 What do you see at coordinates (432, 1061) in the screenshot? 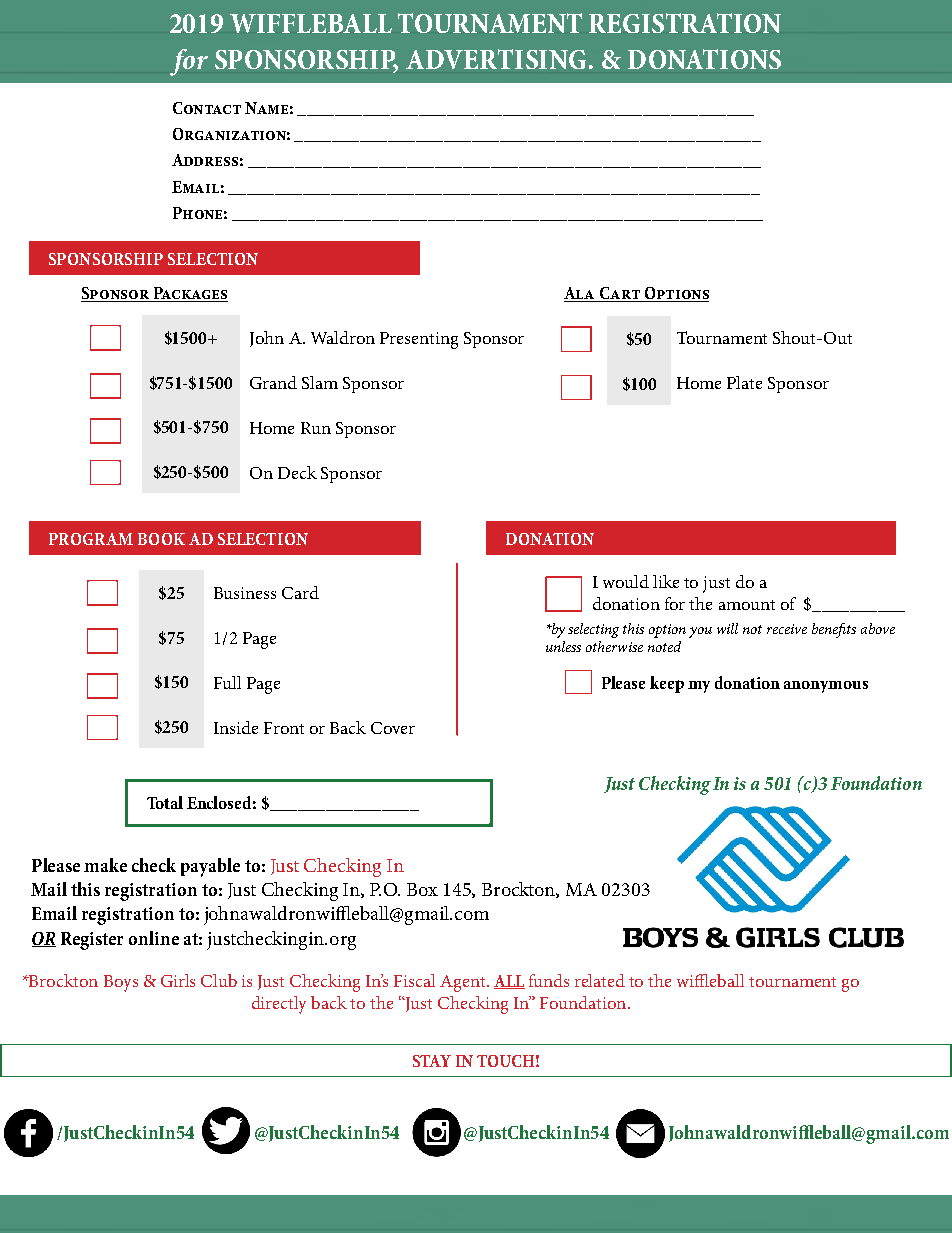
I see `STAY` at bounding box center [432, 1061].
